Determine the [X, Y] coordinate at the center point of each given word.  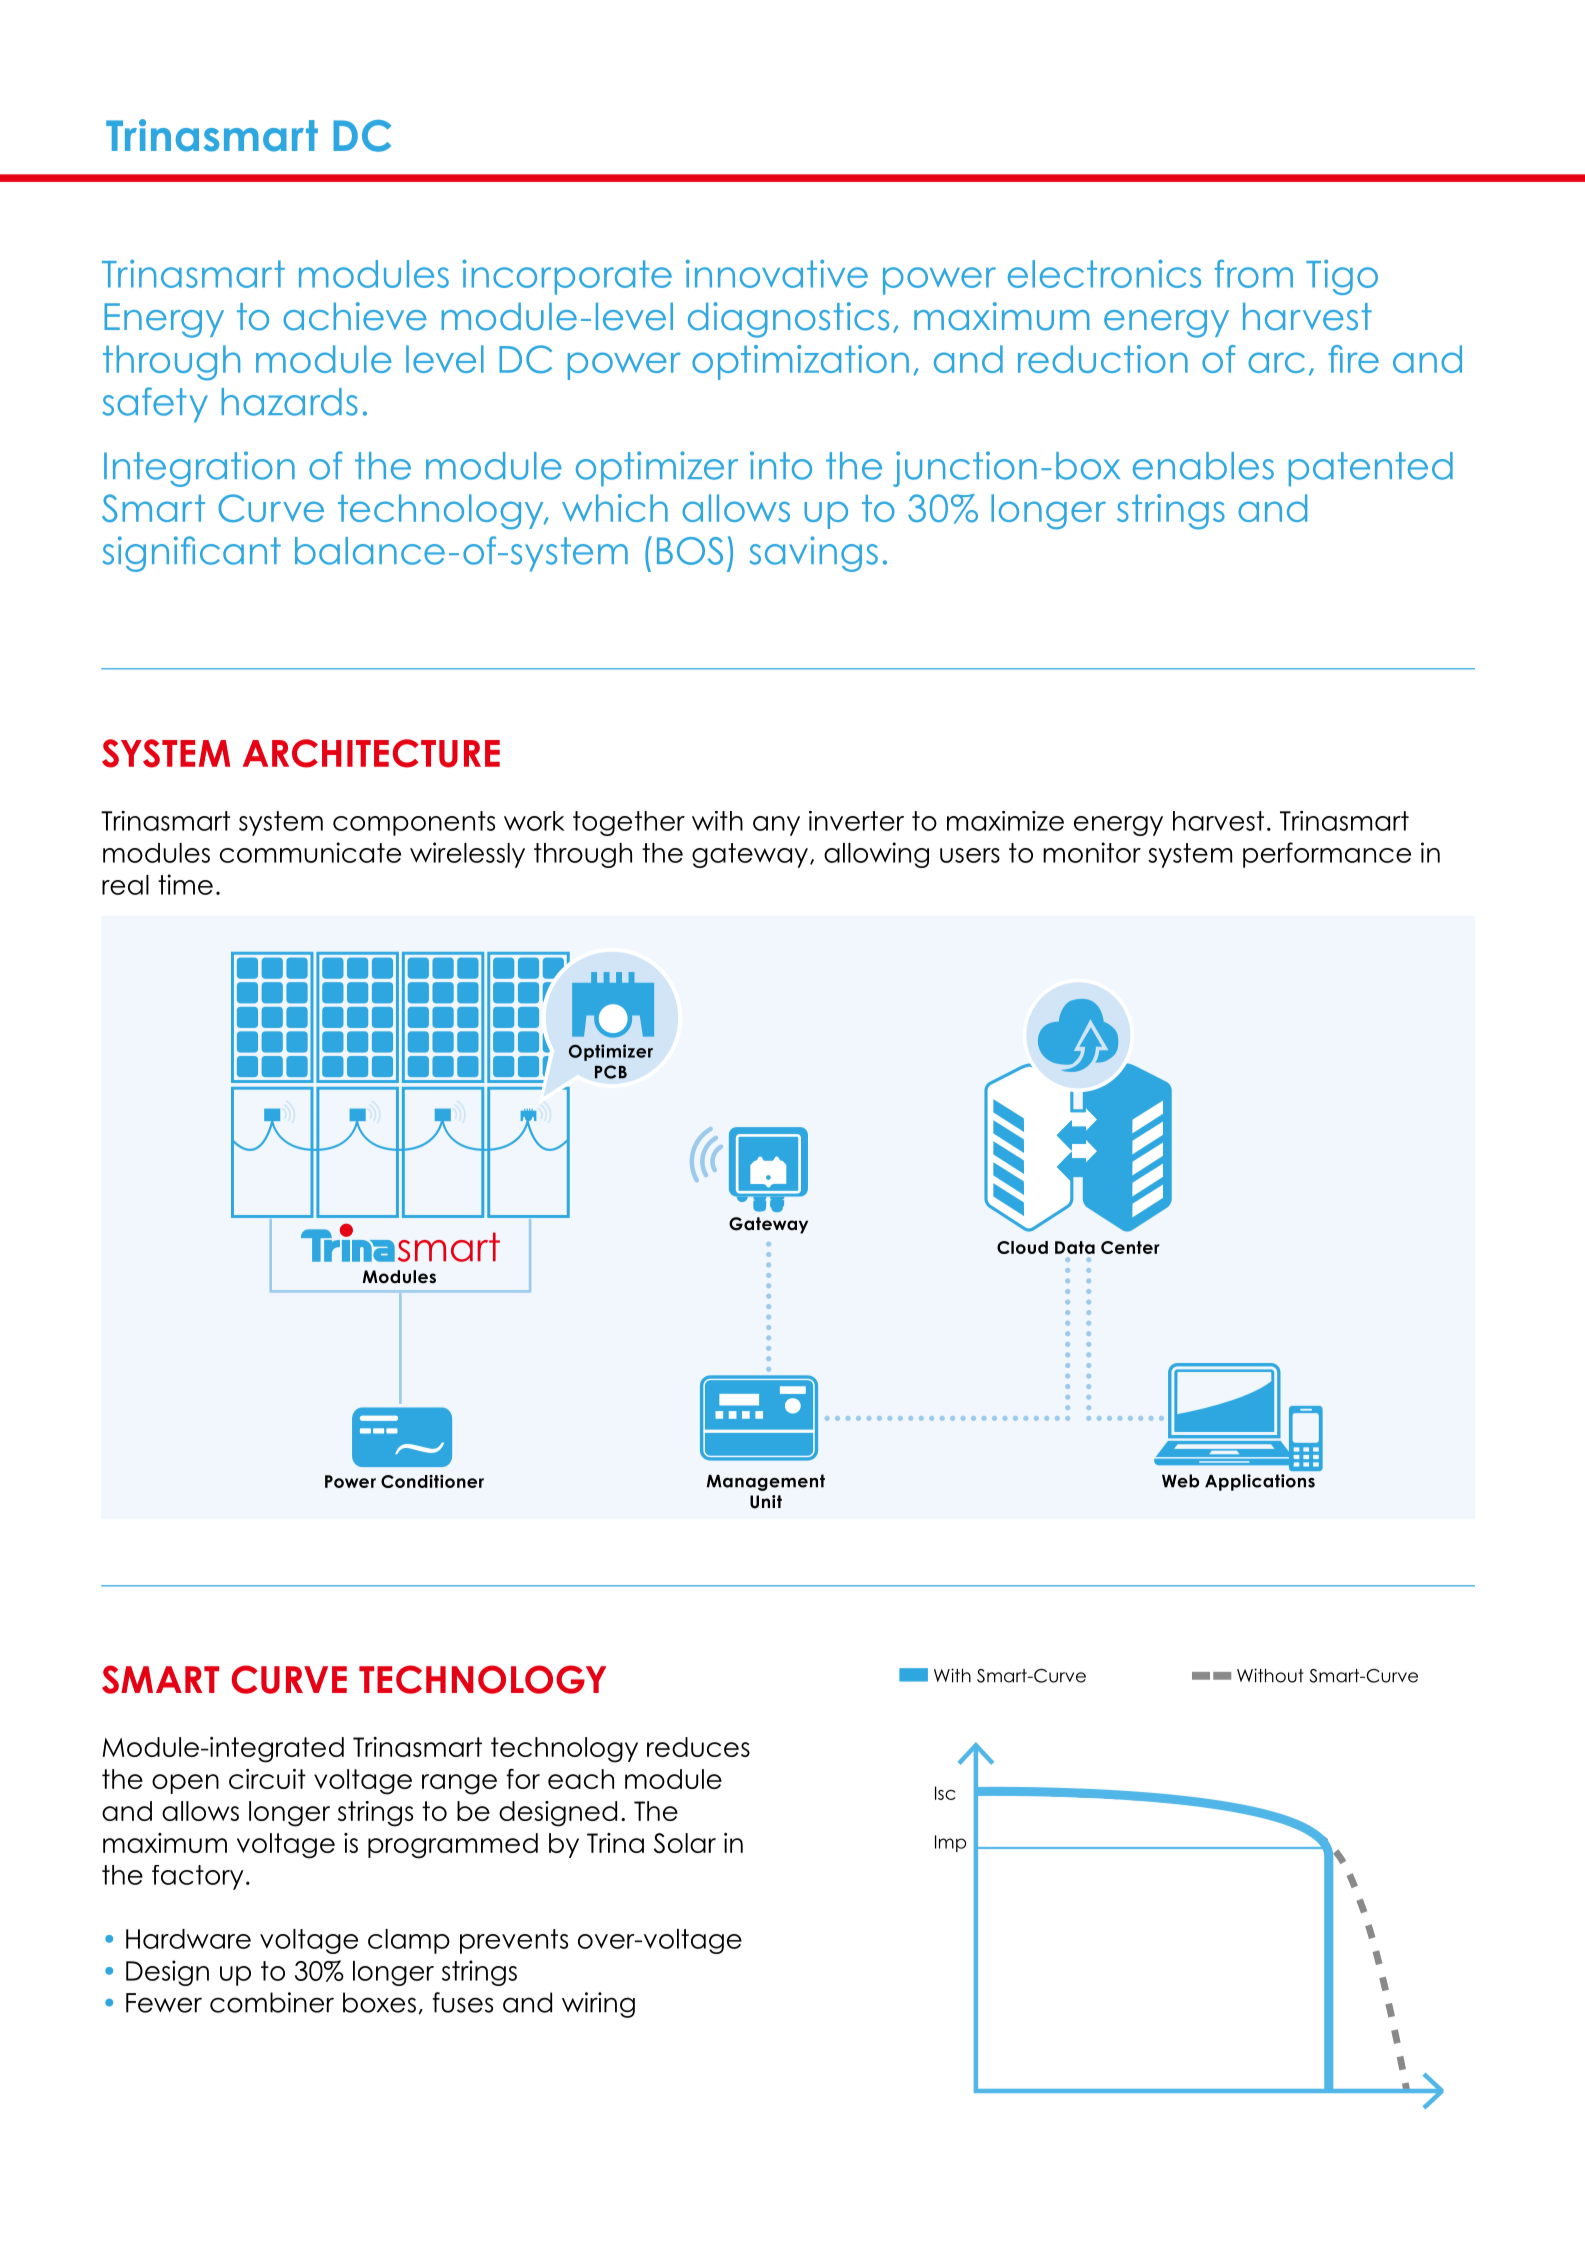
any [776, 826]
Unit [766, 1502]
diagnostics [788, 320]
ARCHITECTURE [371, 753]
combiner [272, 2002]
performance [1327, 855]
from [1254, 274]
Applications [1260, 1482]
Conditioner [432, 1481]
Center [1130, 1247]
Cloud [1022, 1247]
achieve [355, 316]
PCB [611, 1072]
